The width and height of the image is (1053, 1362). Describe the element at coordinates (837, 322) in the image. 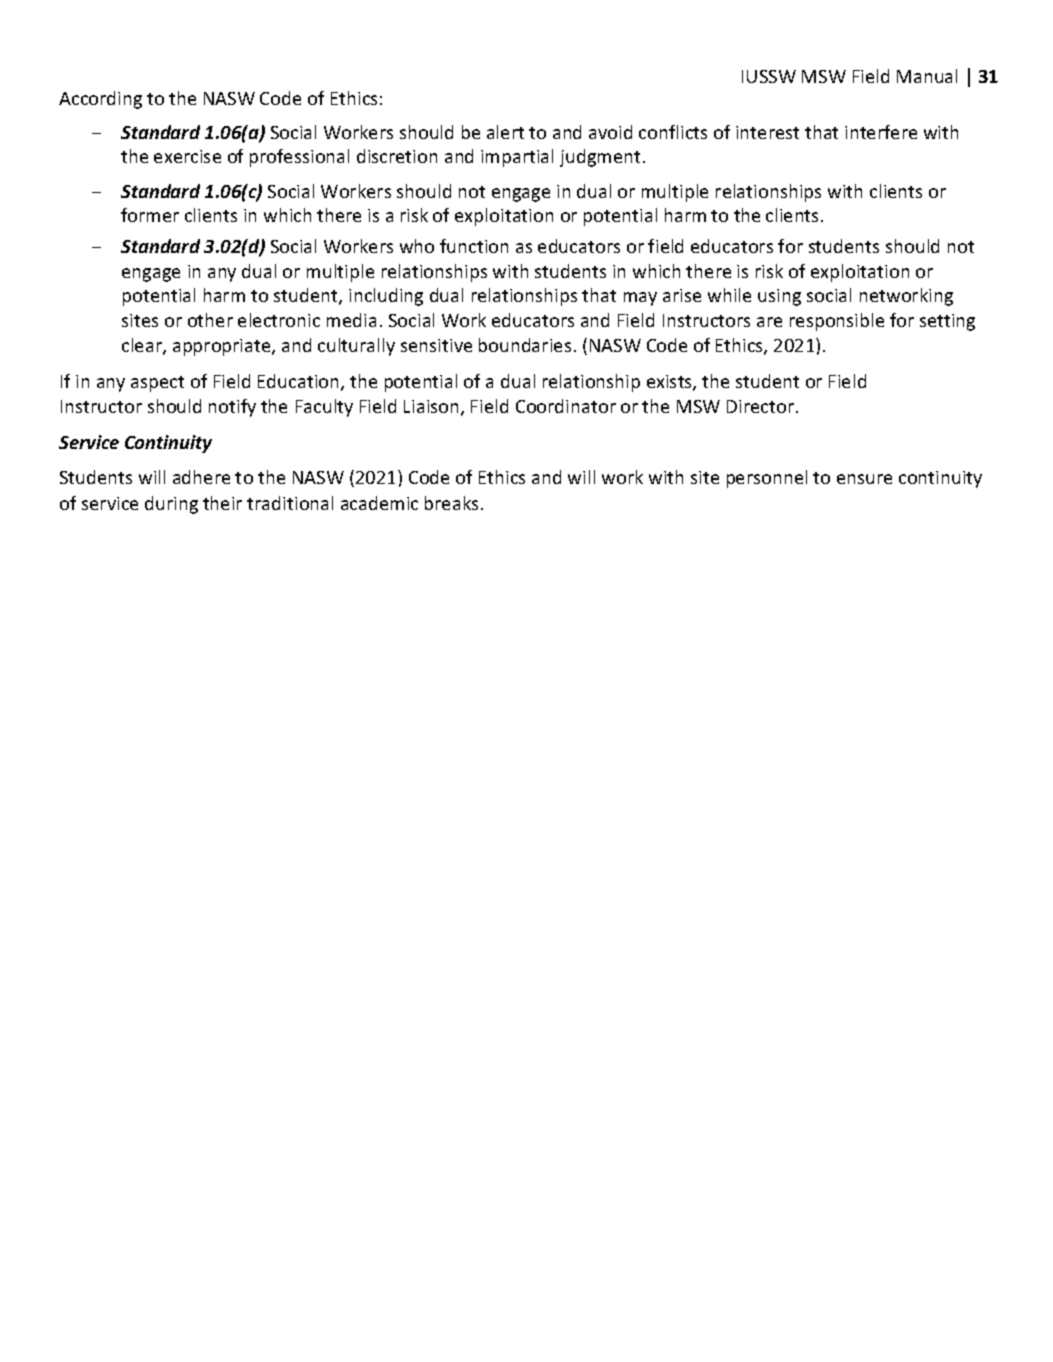

I see `responsible` at that location.
